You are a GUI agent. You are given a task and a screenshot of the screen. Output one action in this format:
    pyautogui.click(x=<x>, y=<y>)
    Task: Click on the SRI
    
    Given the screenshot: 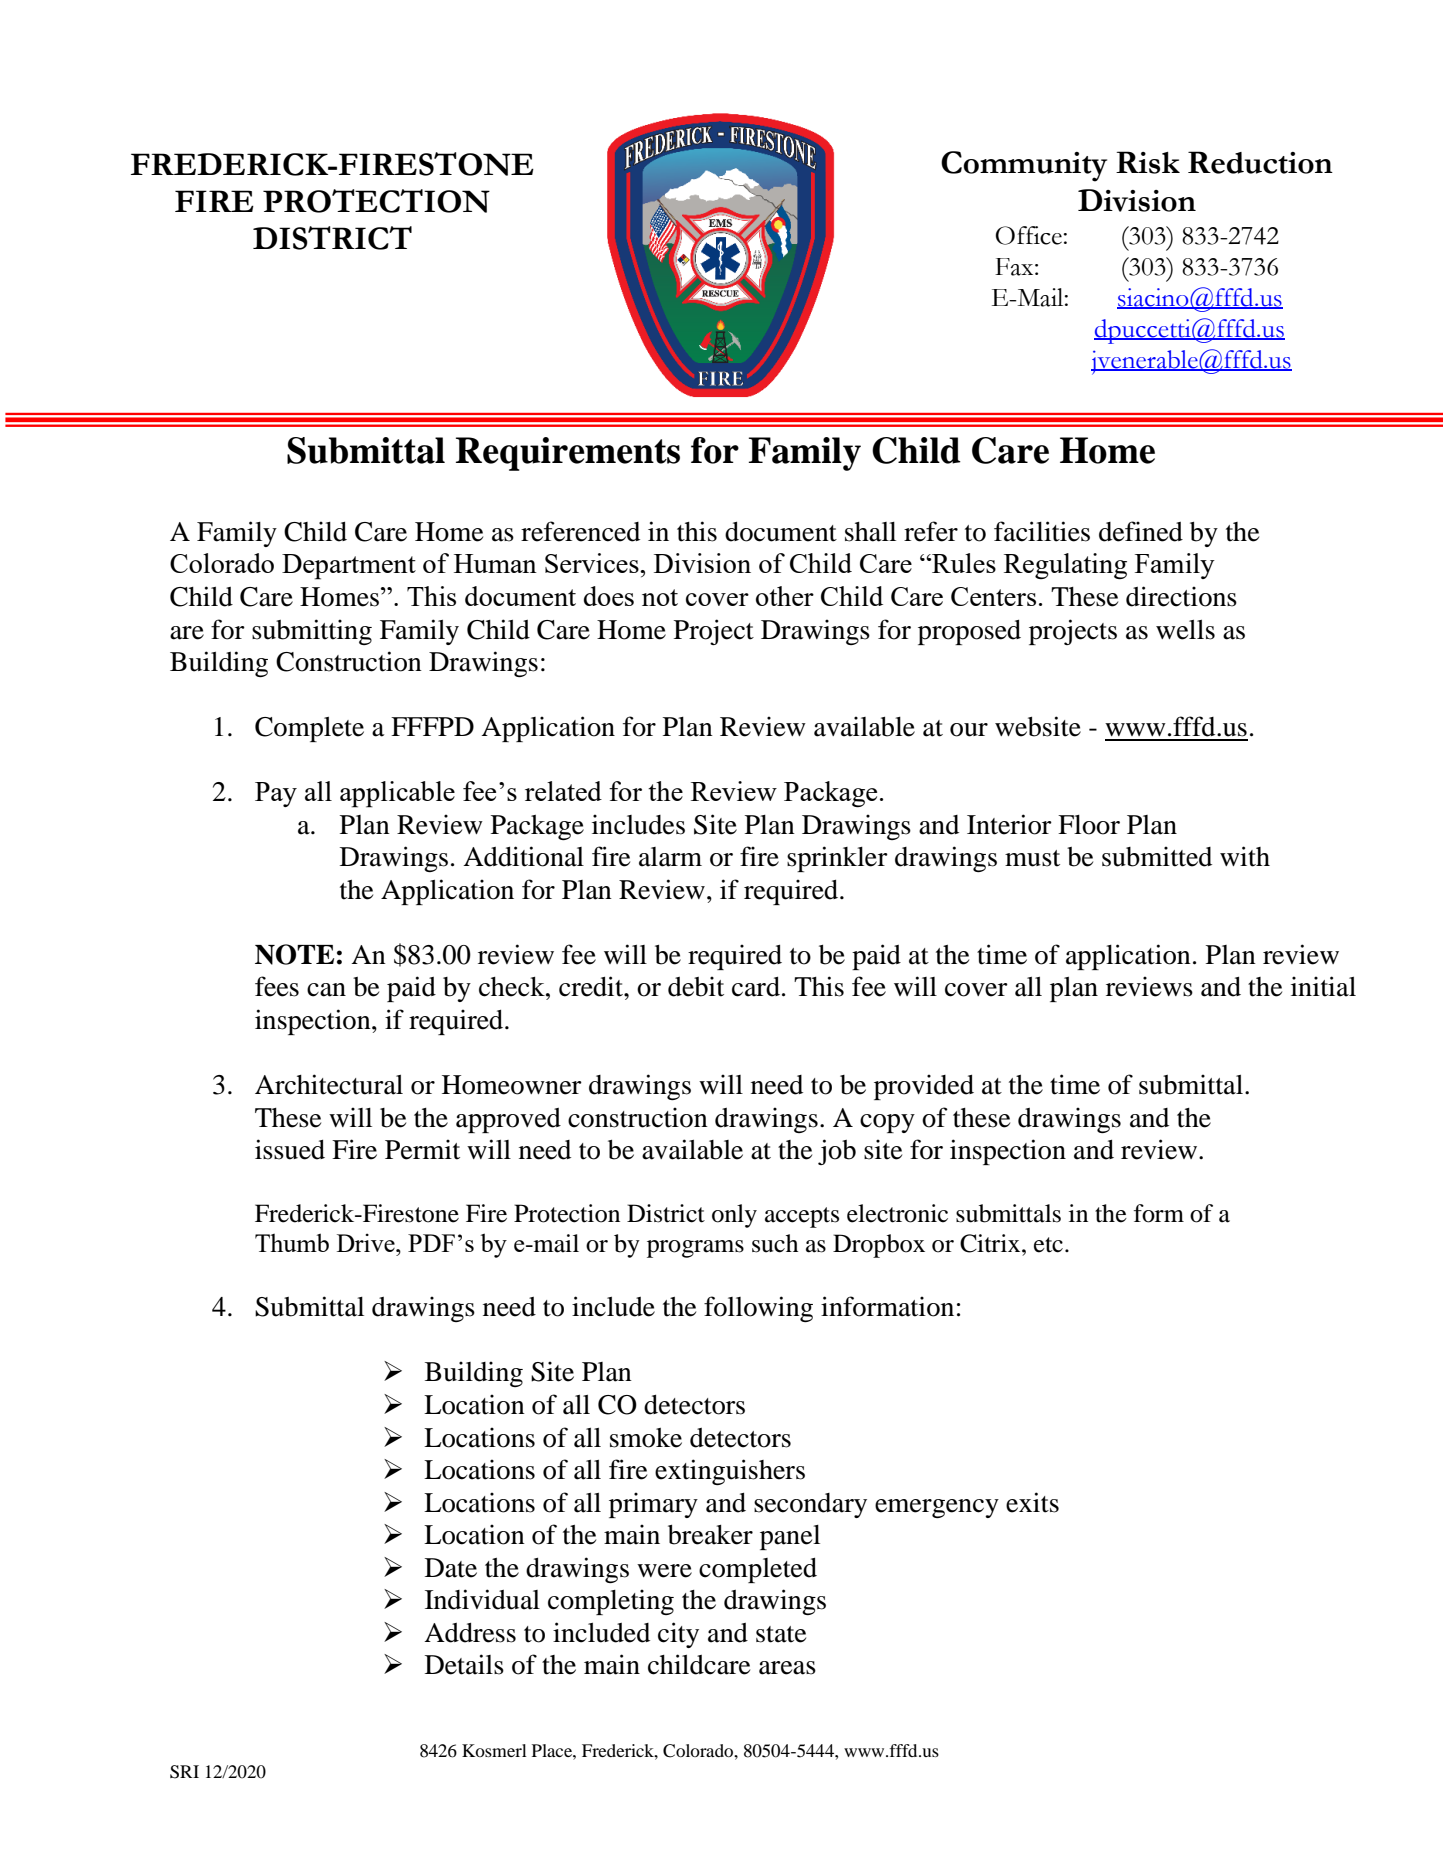 What is the action you would take?
    pyautogui.click(x=184, y=1772)
